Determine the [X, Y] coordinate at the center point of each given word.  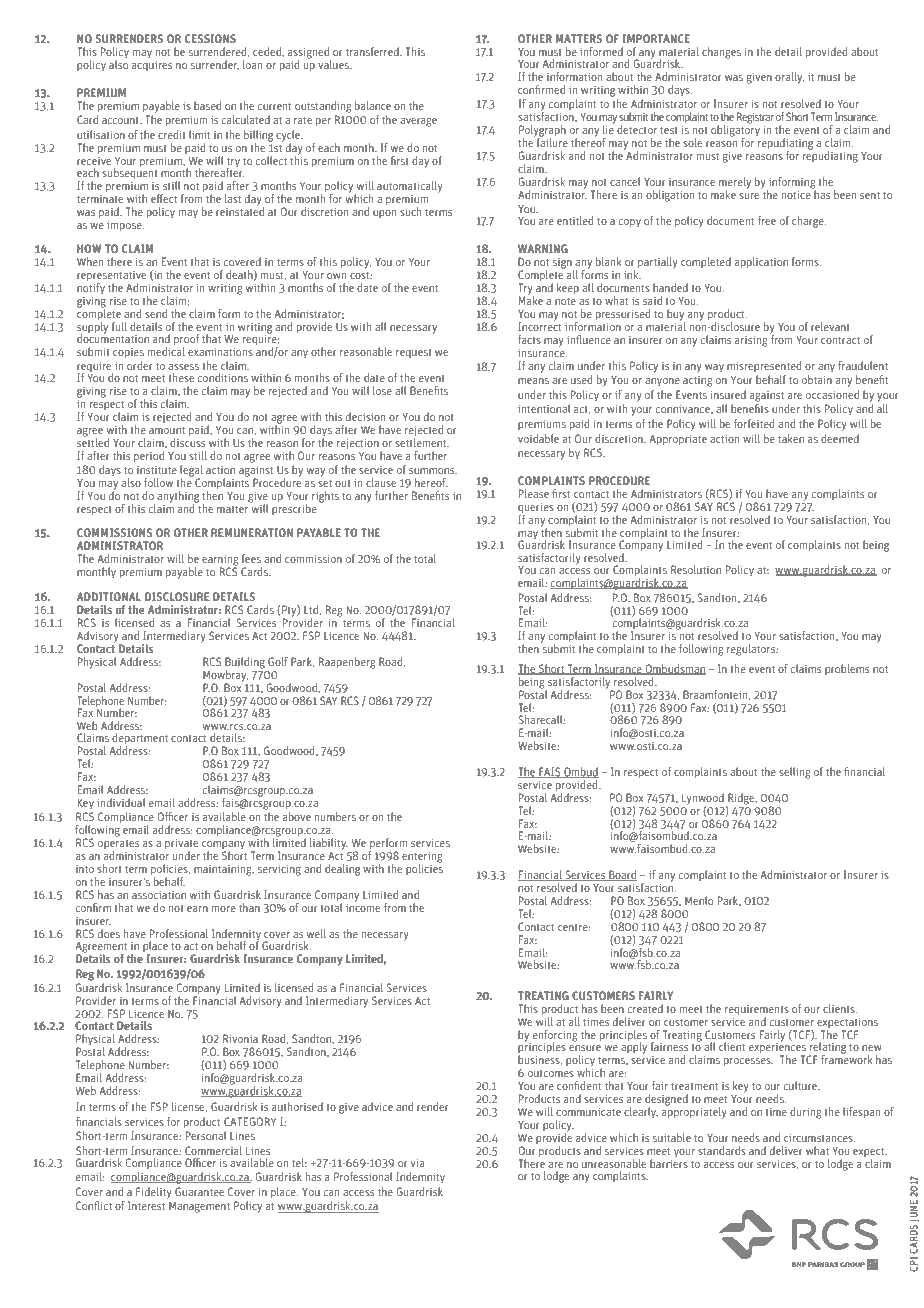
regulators [752, 650]
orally [789, 78]
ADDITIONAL [109, 596]
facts [529, 339]
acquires [152, 66]
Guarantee [199, 1191]
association [159, 895]
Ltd [312, 610]
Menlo [699, 900]
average [418, 122]
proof [186, 341]
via [417, 1163]
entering [422, 858]
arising [751, 341]
